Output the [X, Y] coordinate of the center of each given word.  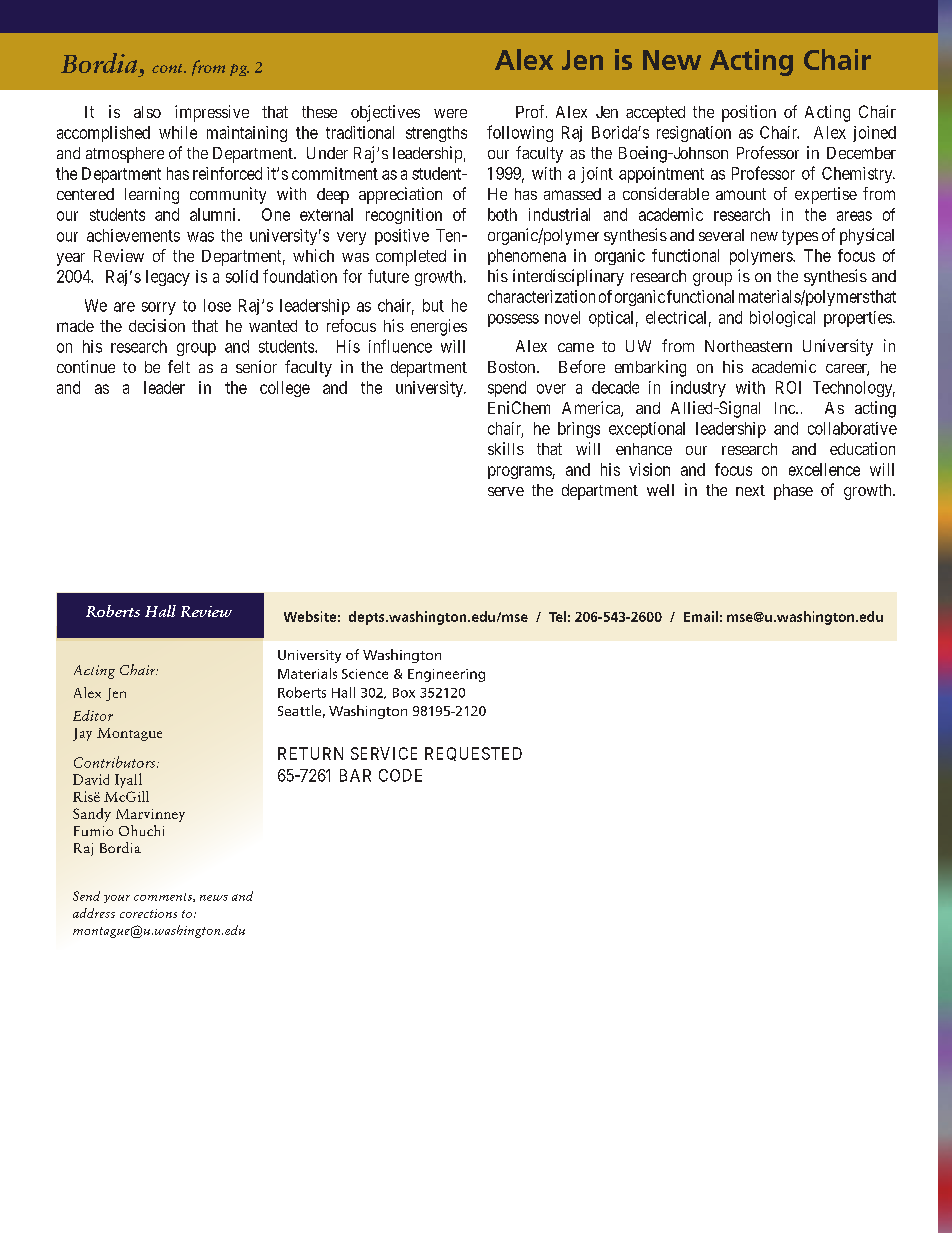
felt [179, 366]
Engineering [446, 675]
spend [507, 389]
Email [701, 616]
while [178, 132]
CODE [400, 775]
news [214, 898]
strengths [436, 134]
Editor [93, 715]
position [749, 113]
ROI [788, 387]
